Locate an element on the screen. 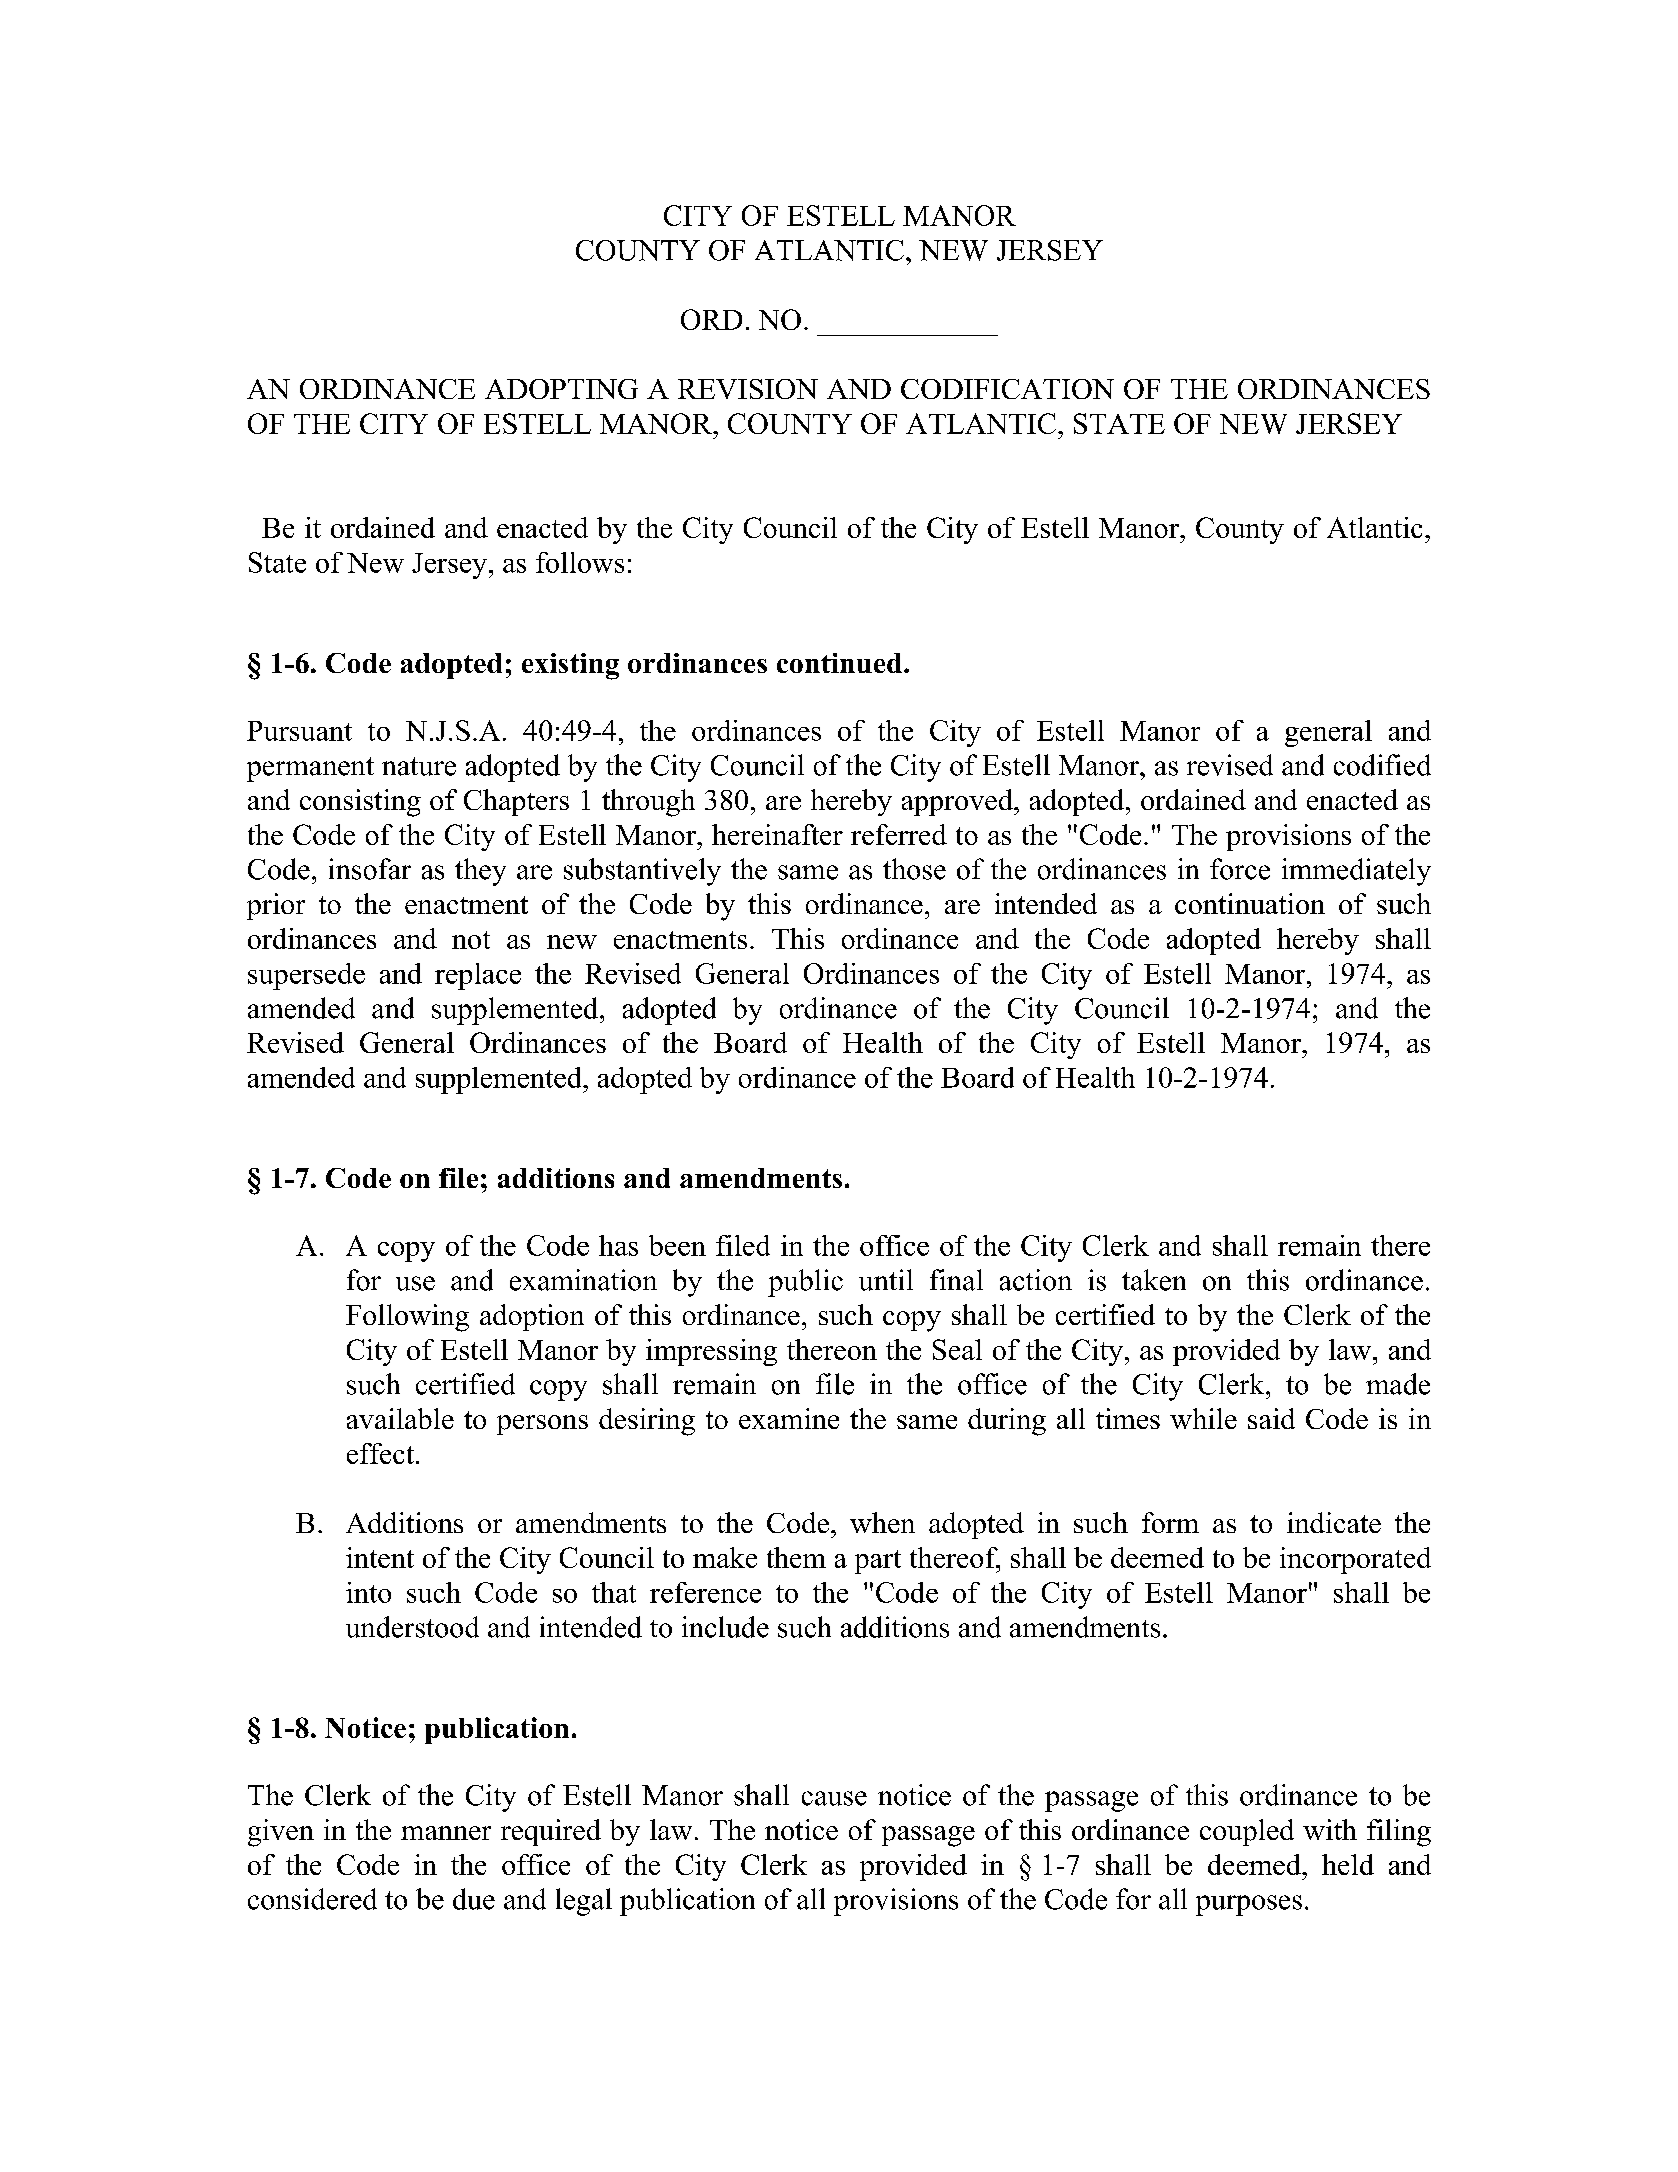 Image resolution: width=1678 pixels, height=2172 pixels. cause is located at coordinates (834, 1798).
